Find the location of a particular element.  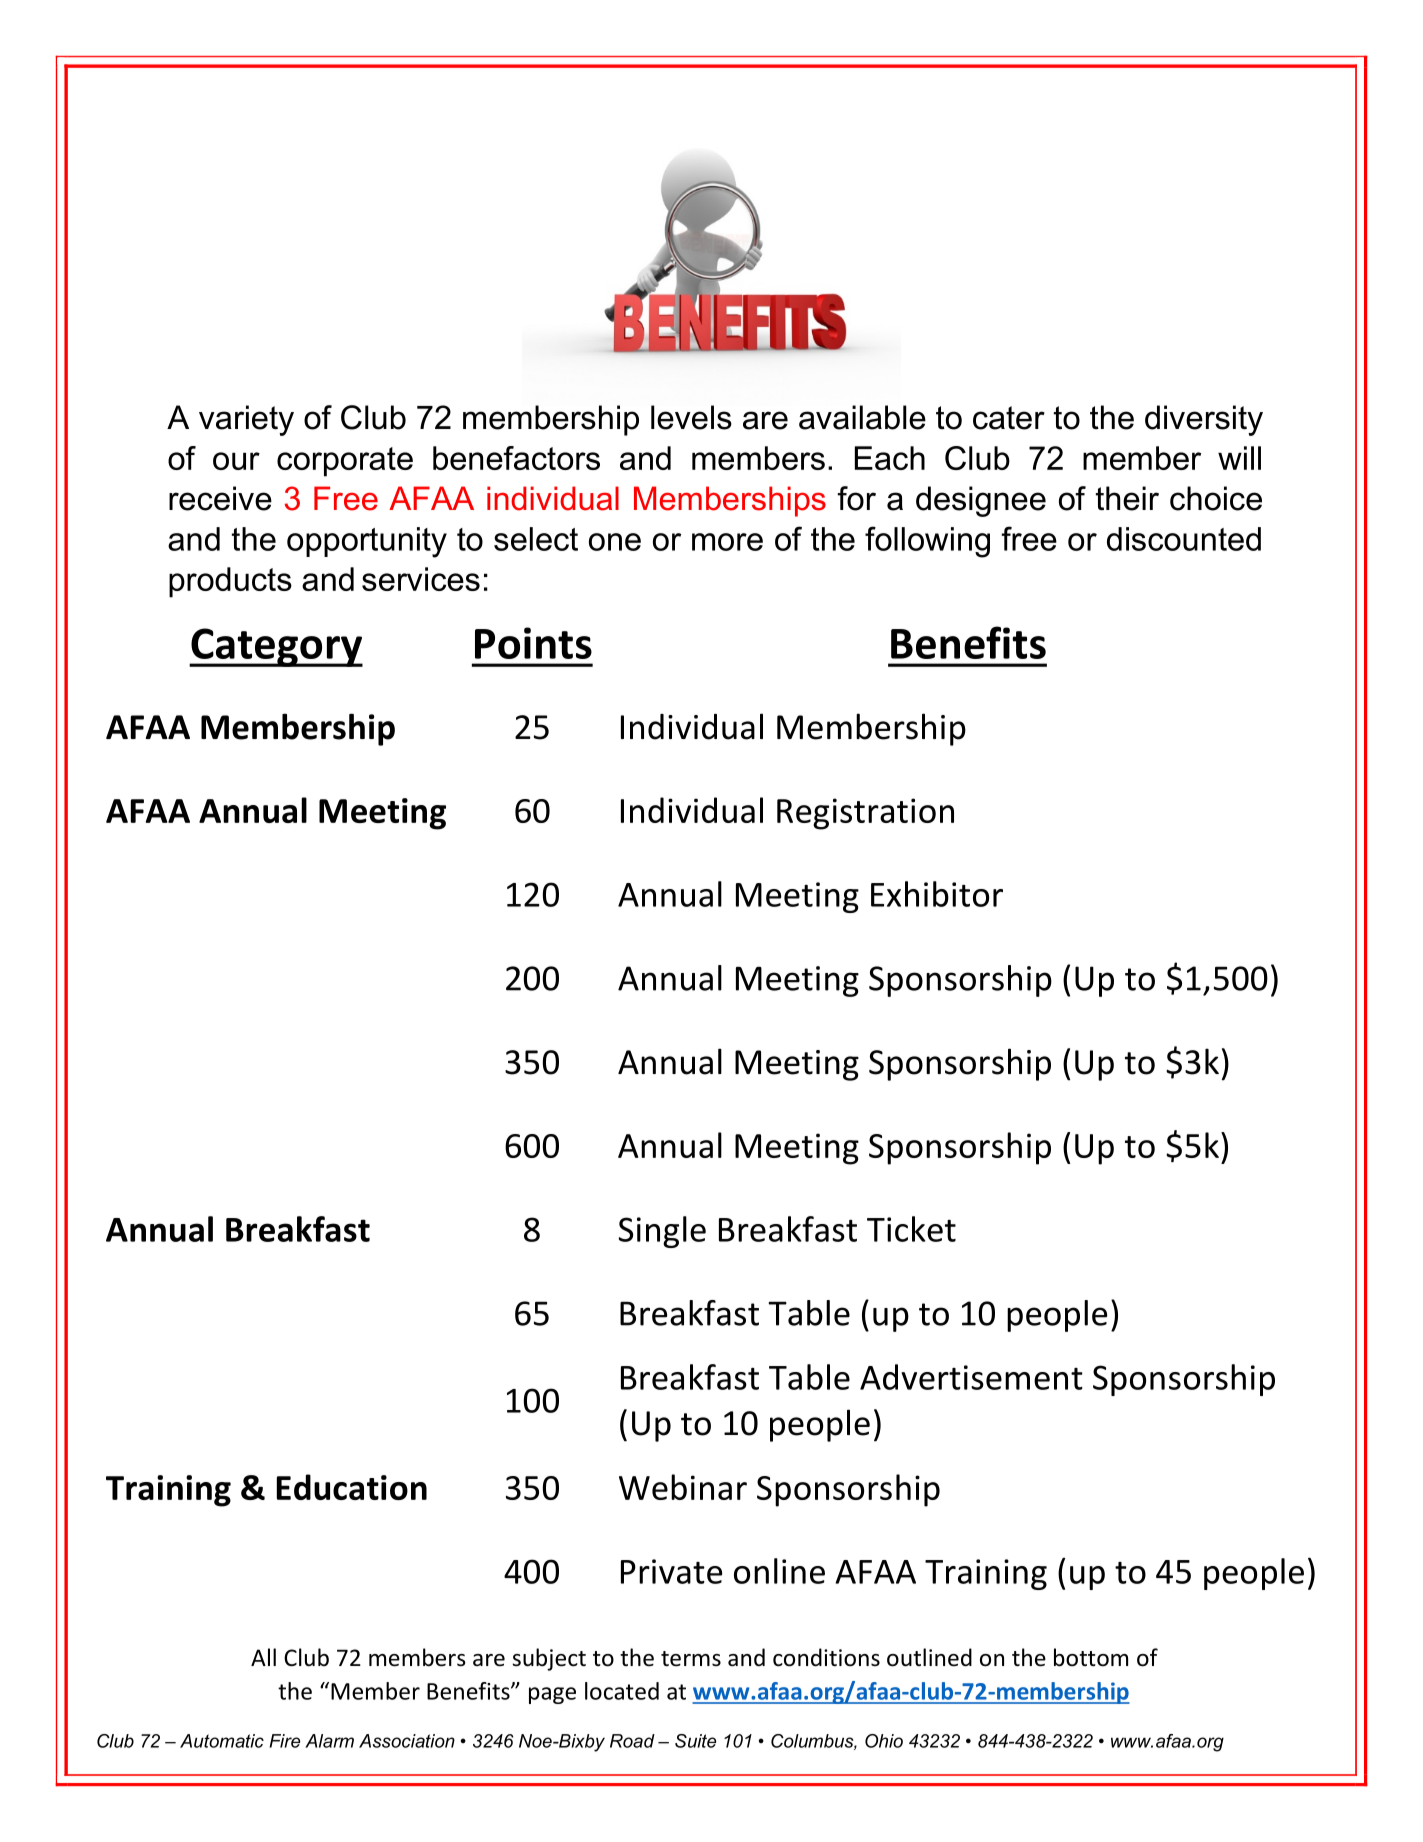

Single is located at coordinates (662, 1232).
